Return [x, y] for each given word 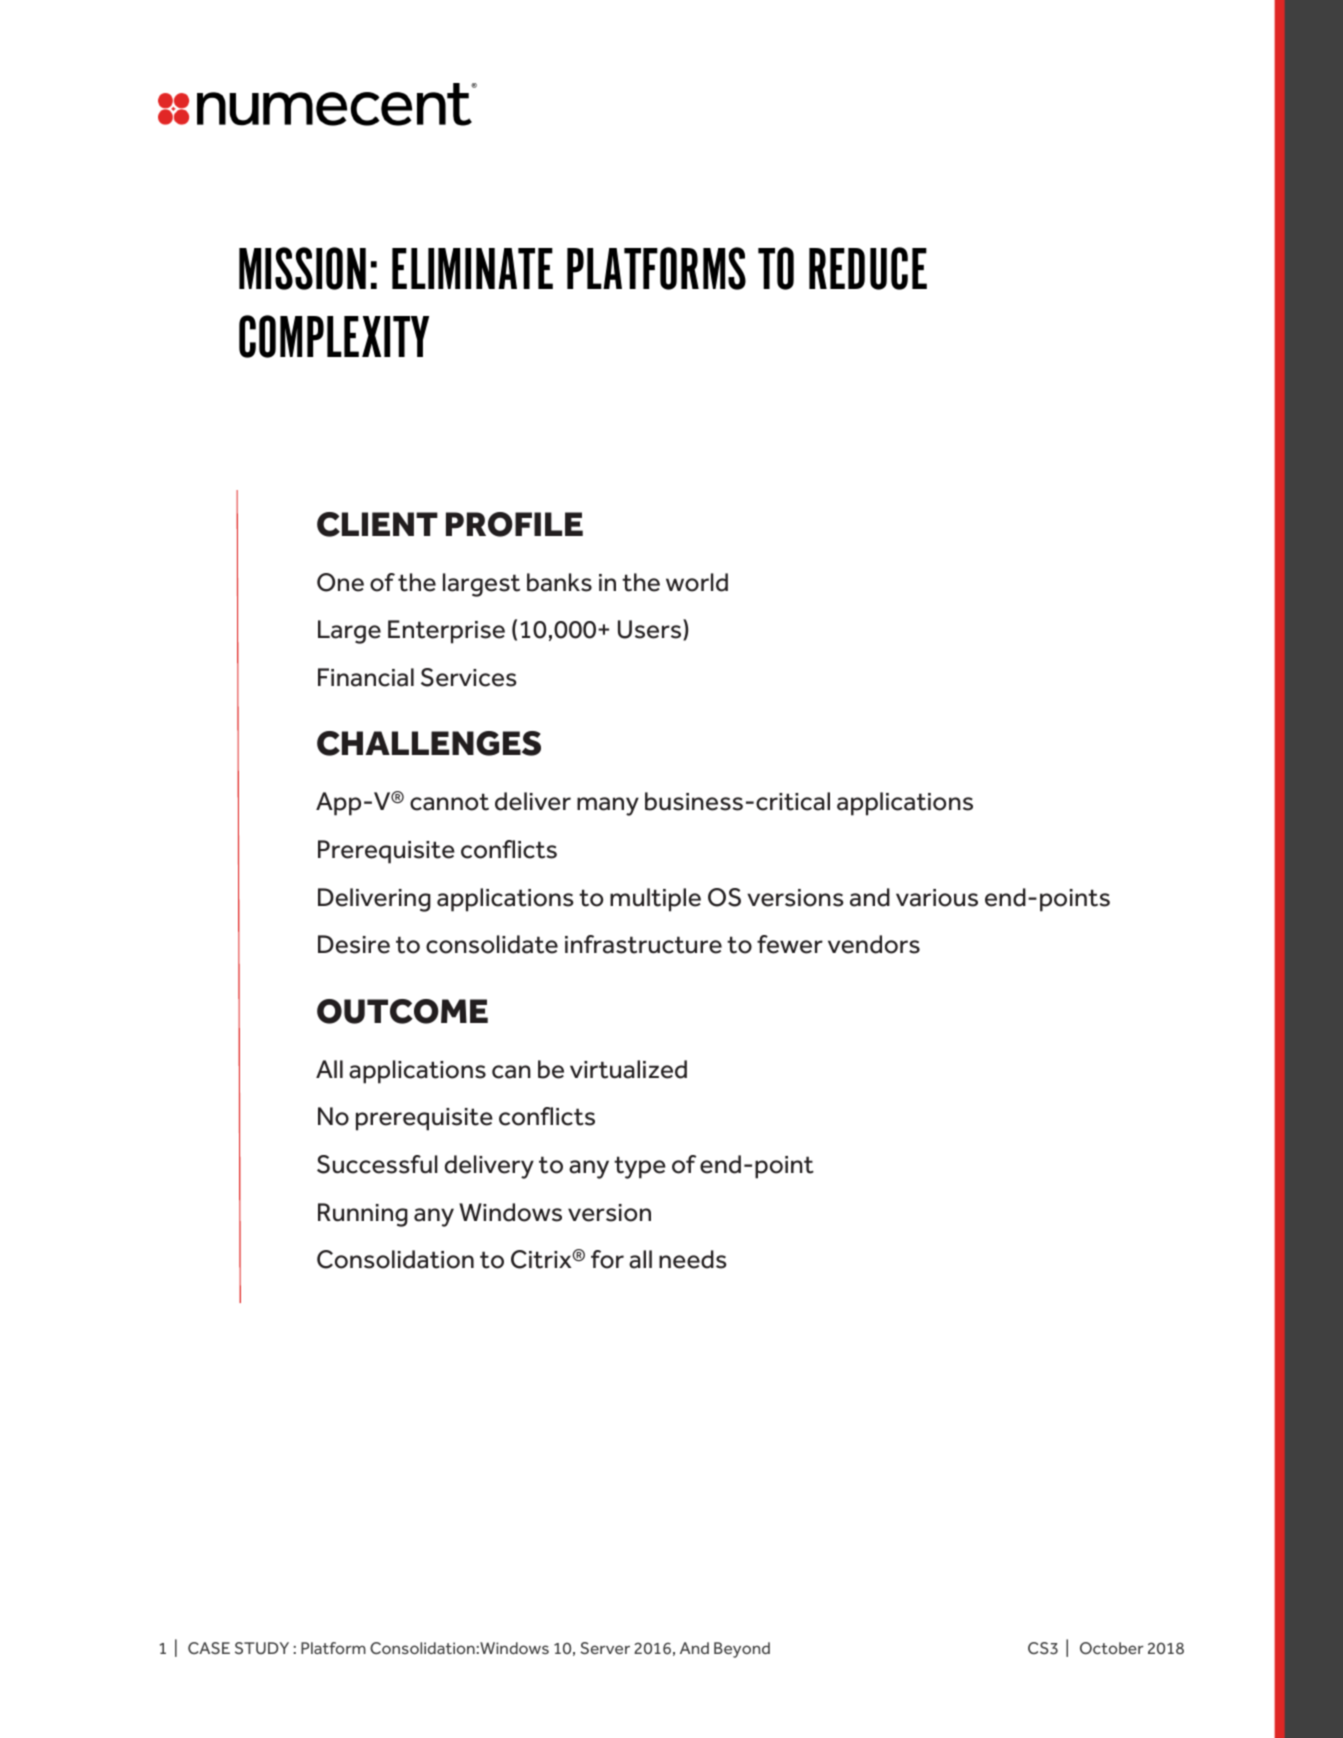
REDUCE [868, 268]
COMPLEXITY [334, 336]
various [937, 898]
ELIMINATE [472, 268]
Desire [354, 944]
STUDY [262, 1648]
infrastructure [643, 944]
